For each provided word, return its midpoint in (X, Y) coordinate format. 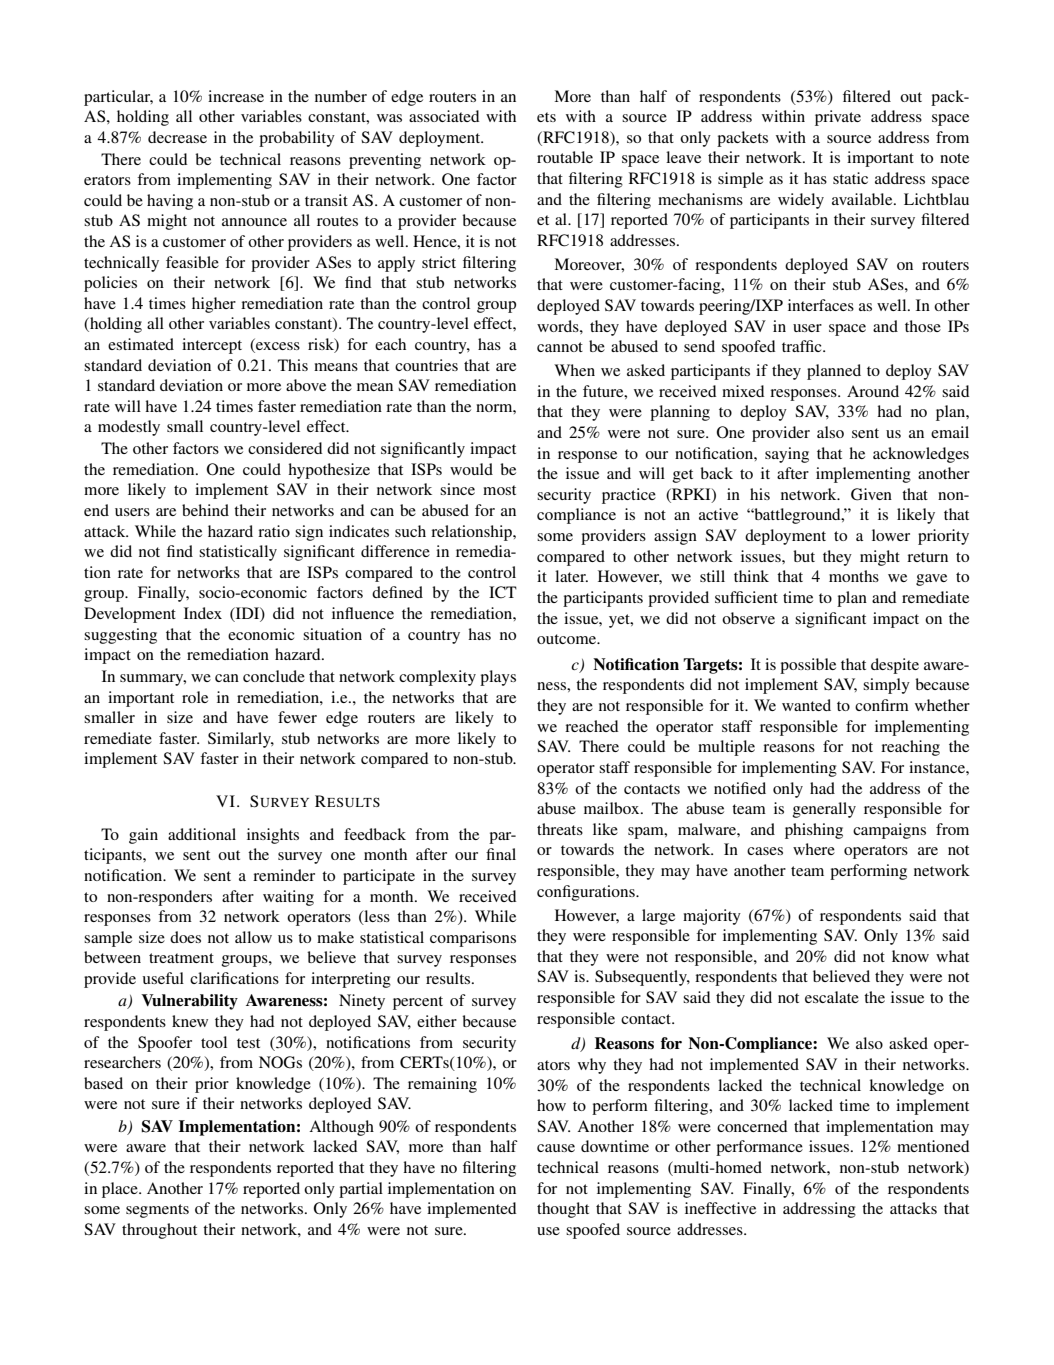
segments (157, 1211)
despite (895, 666)
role (195, 697)
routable (565, 157)
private (838, 118)
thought (563, 1210)
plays (498, 678)
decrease (177, 137)
